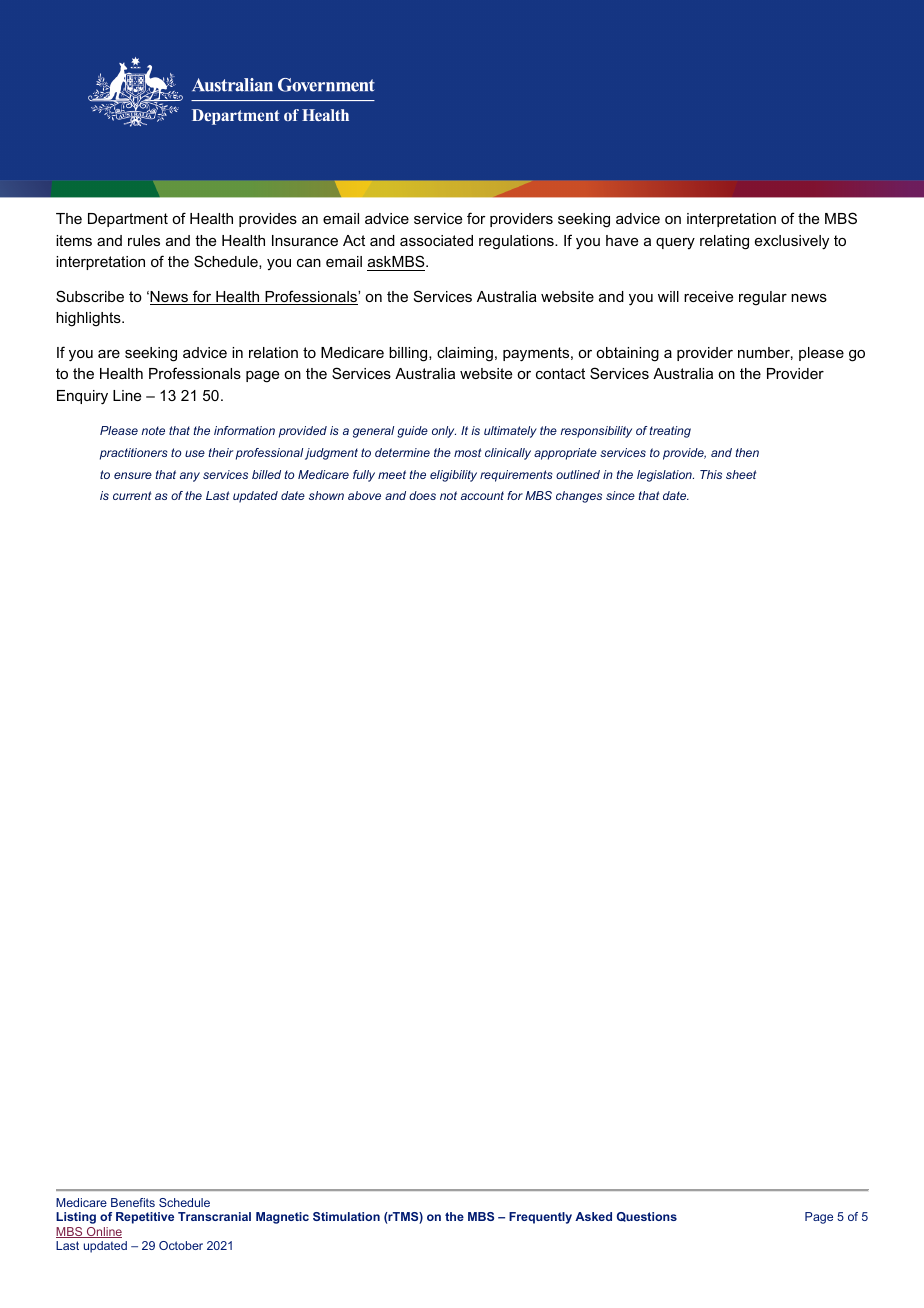 The image size is (924, 1308). Describe the element at coordinates (620, 495) in the image. I see `since` at that location.
